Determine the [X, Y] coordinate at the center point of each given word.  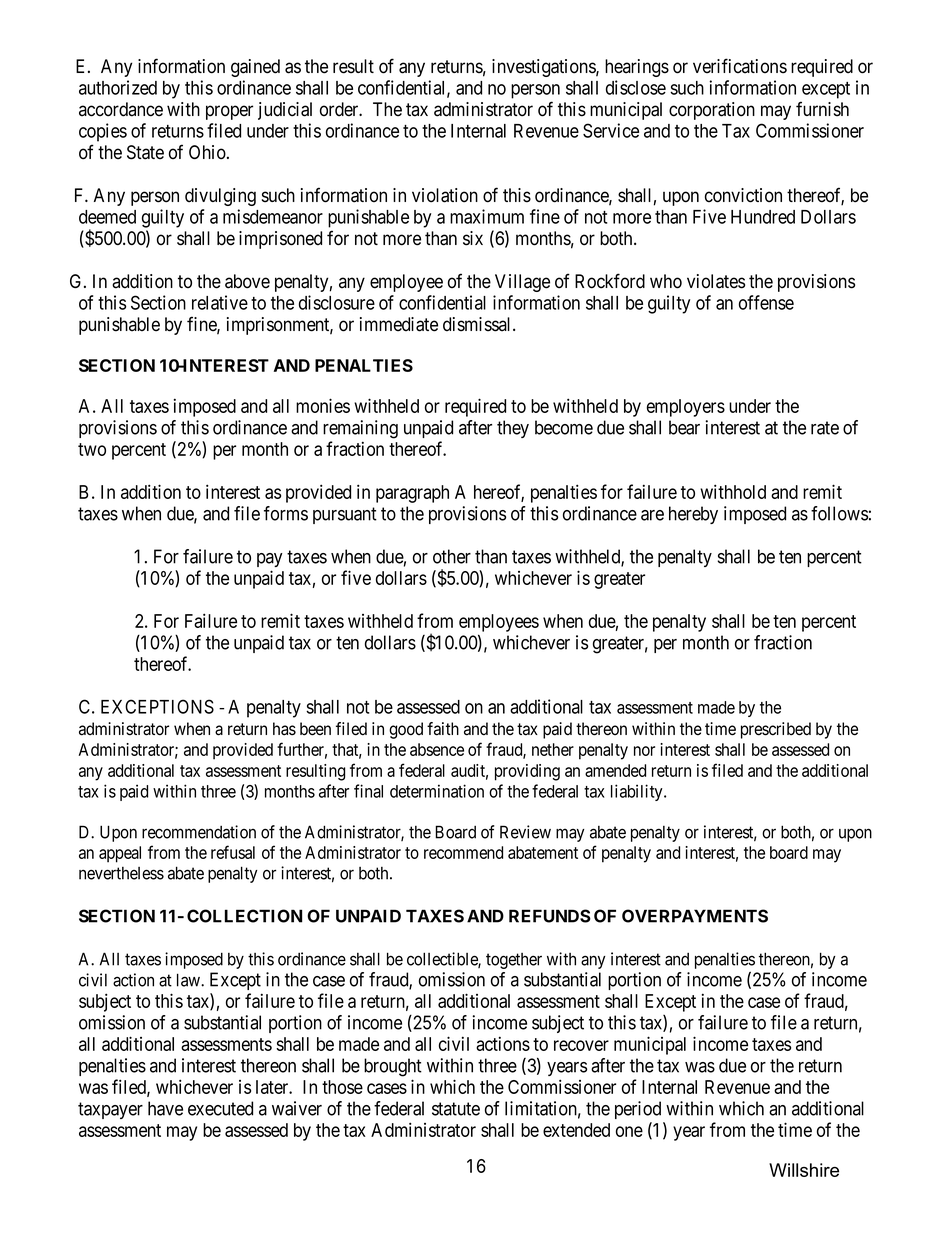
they [513, 429]
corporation [712, 111]
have [165, 1108]
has [284, 729]
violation [445, 195]
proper [229, 112]
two [92, 449]
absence [437, 749]
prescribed [776, 730]
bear [684, 427]
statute [456, 1109]
